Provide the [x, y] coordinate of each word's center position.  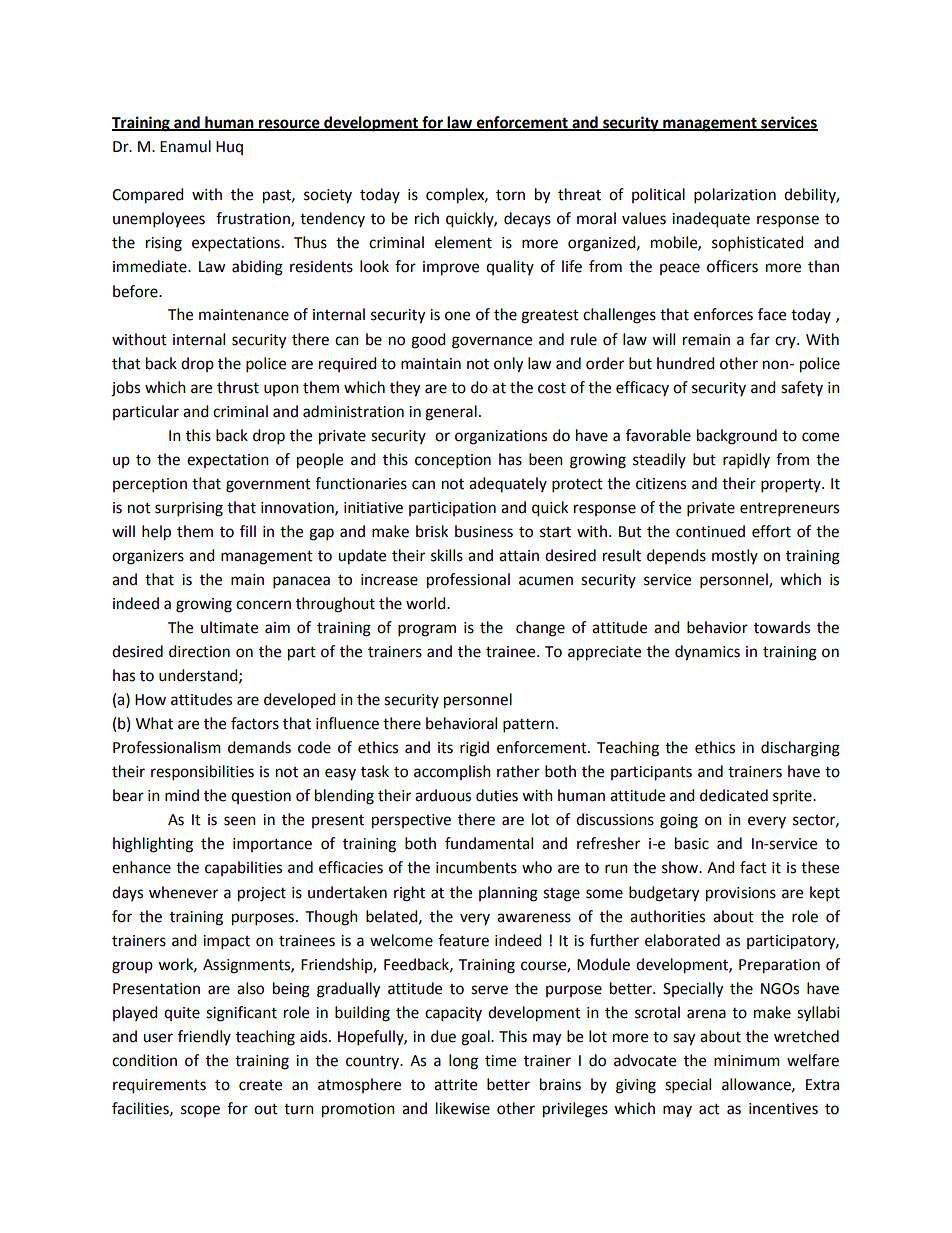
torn [510, 195]
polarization [735, 196]
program [427, 630]
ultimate [229, 627]
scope [200, 1111]
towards [782, 627]
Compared [148, 196]
